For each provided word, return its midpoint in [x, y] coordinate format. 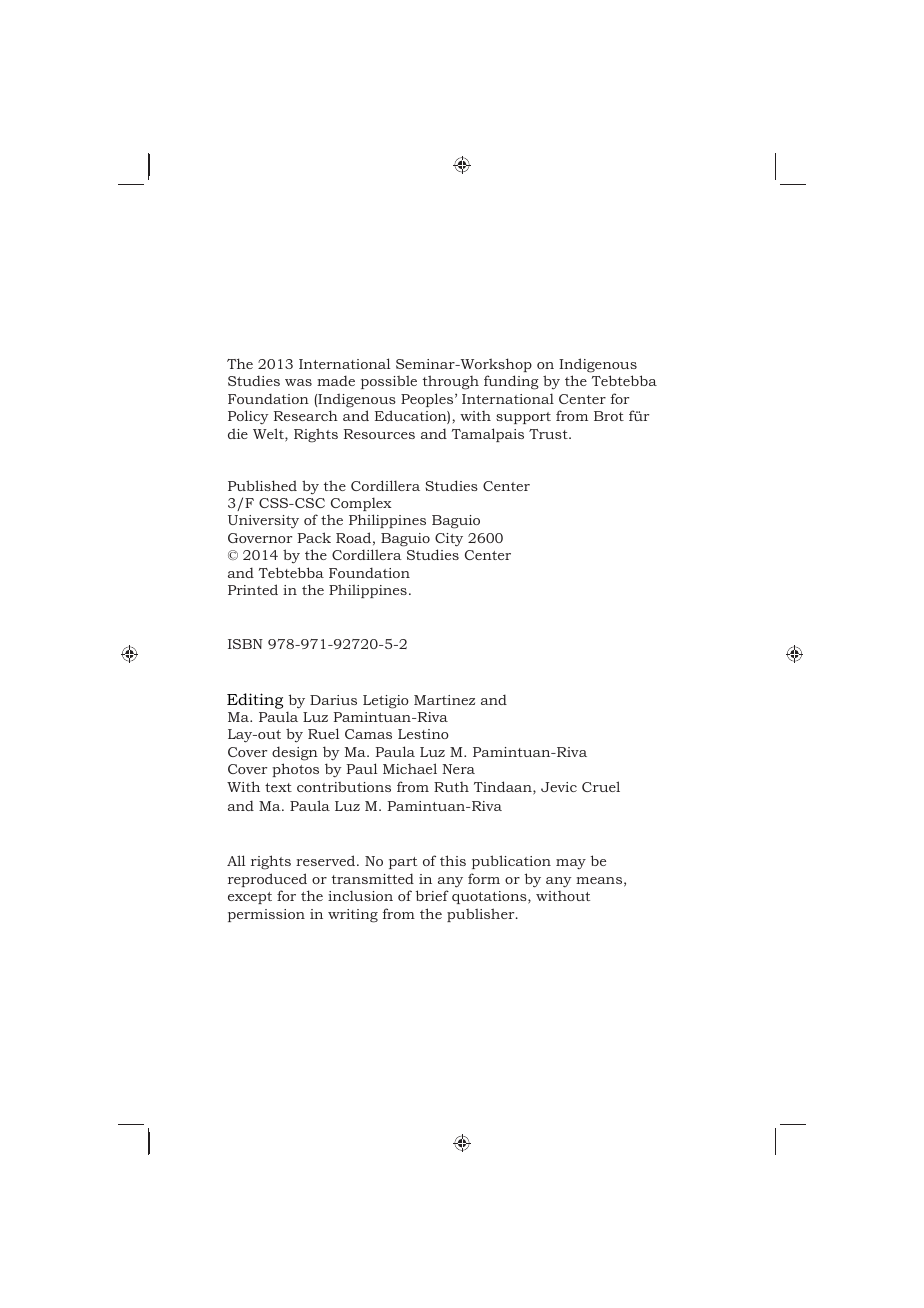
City [449, 540]
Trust [549, 434]
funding [511, 382]
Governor [260, 538]
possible [389, 382]
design [295, 753]
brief [432, 895]
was [298, 382]
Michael [410, 768]
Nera [458, 769]
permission [266, 915]
